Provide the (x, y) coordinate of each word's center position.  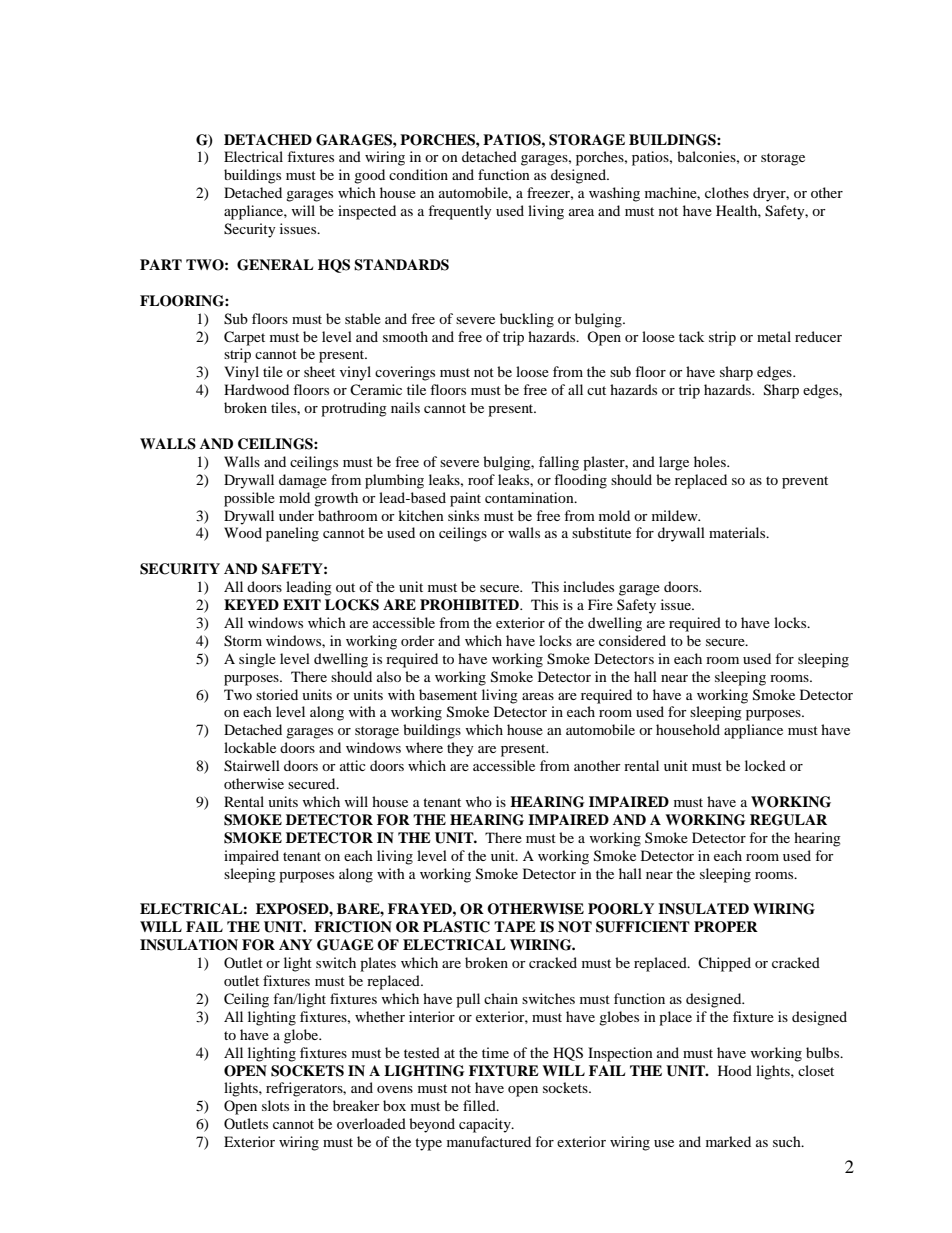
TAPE (515, 926)
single (257, 660)
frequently (460, 212)
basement (448, 694)
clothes (727, 192)
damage (303, 481)
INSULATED (703, 909)
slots (275, 1105)
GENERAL (275, 265)
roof (481, 479)
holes (711, 461)
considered (632, 640)
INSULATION (189, 945)
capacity (486, 1125)
